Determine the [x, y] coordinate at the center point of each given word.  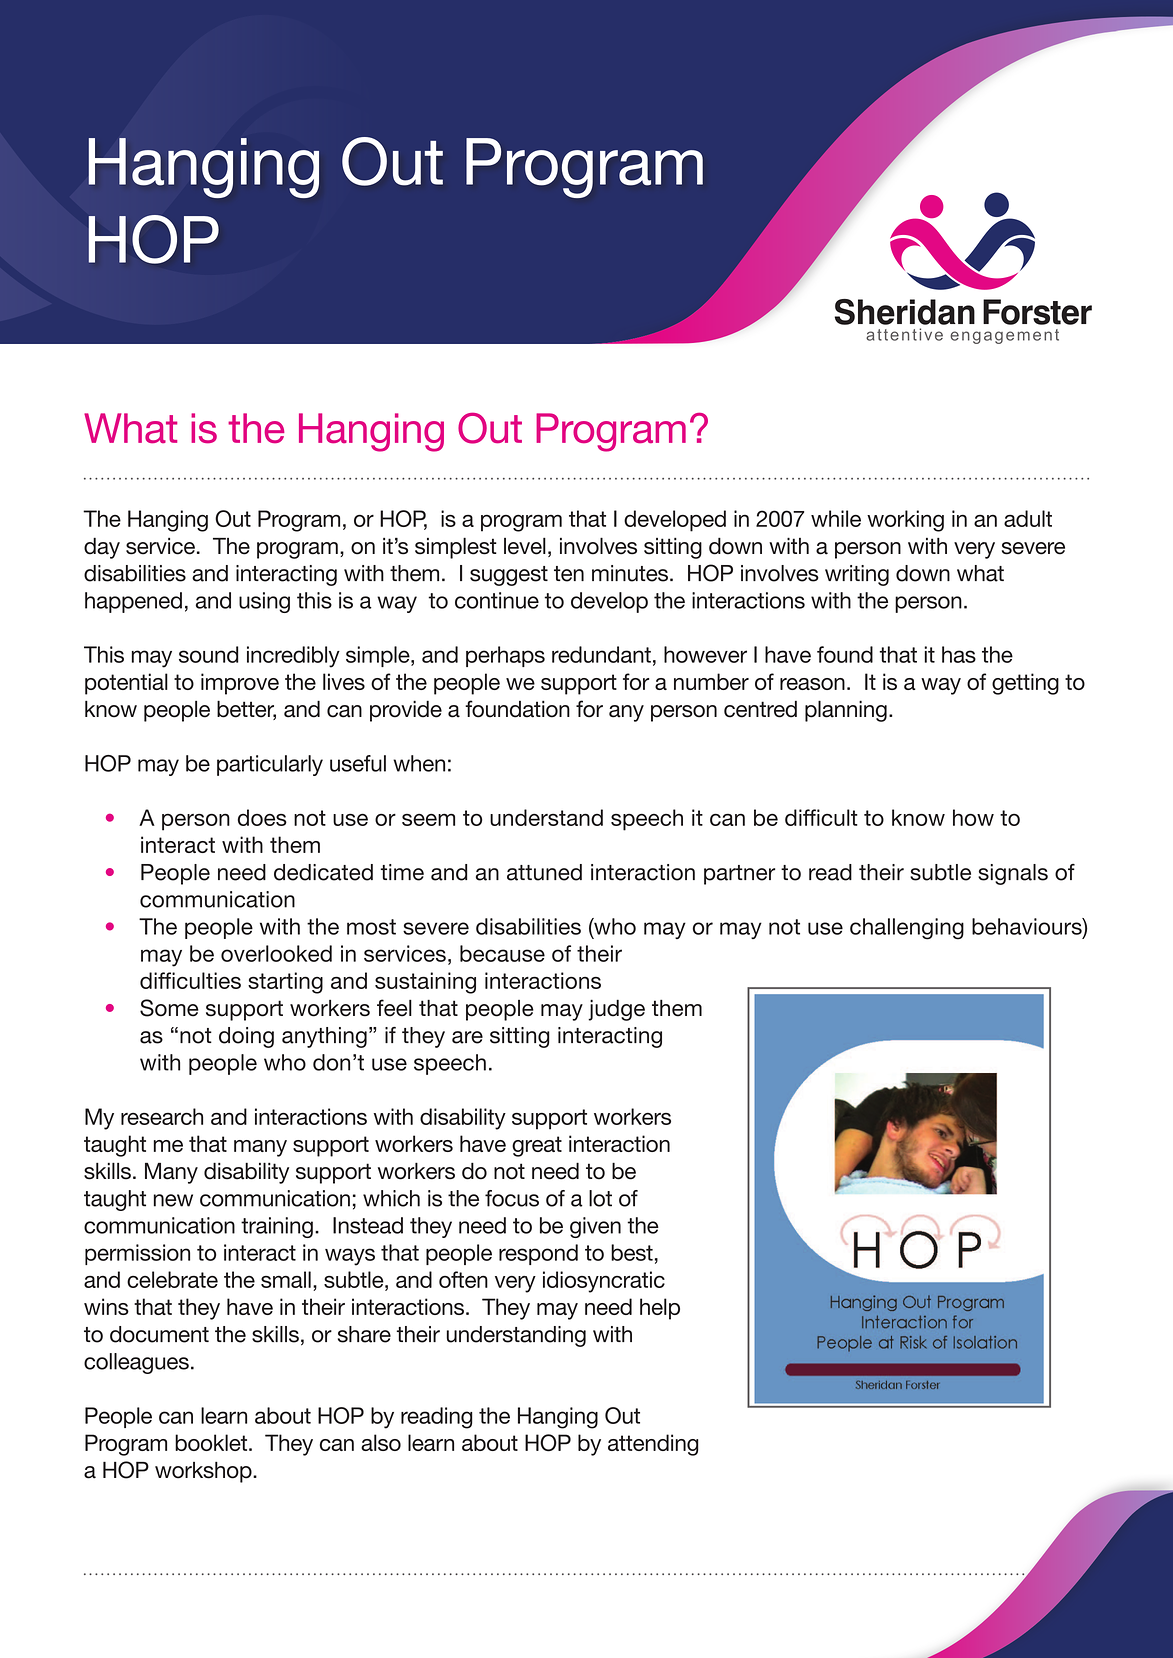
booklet [212, 1442]
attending [653, 1445]
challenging [907, 929]
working [905, 521]
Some [169, 1008]
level [525, 546]
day [102, 548]
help [660, 1309]
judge [616, 1010]
